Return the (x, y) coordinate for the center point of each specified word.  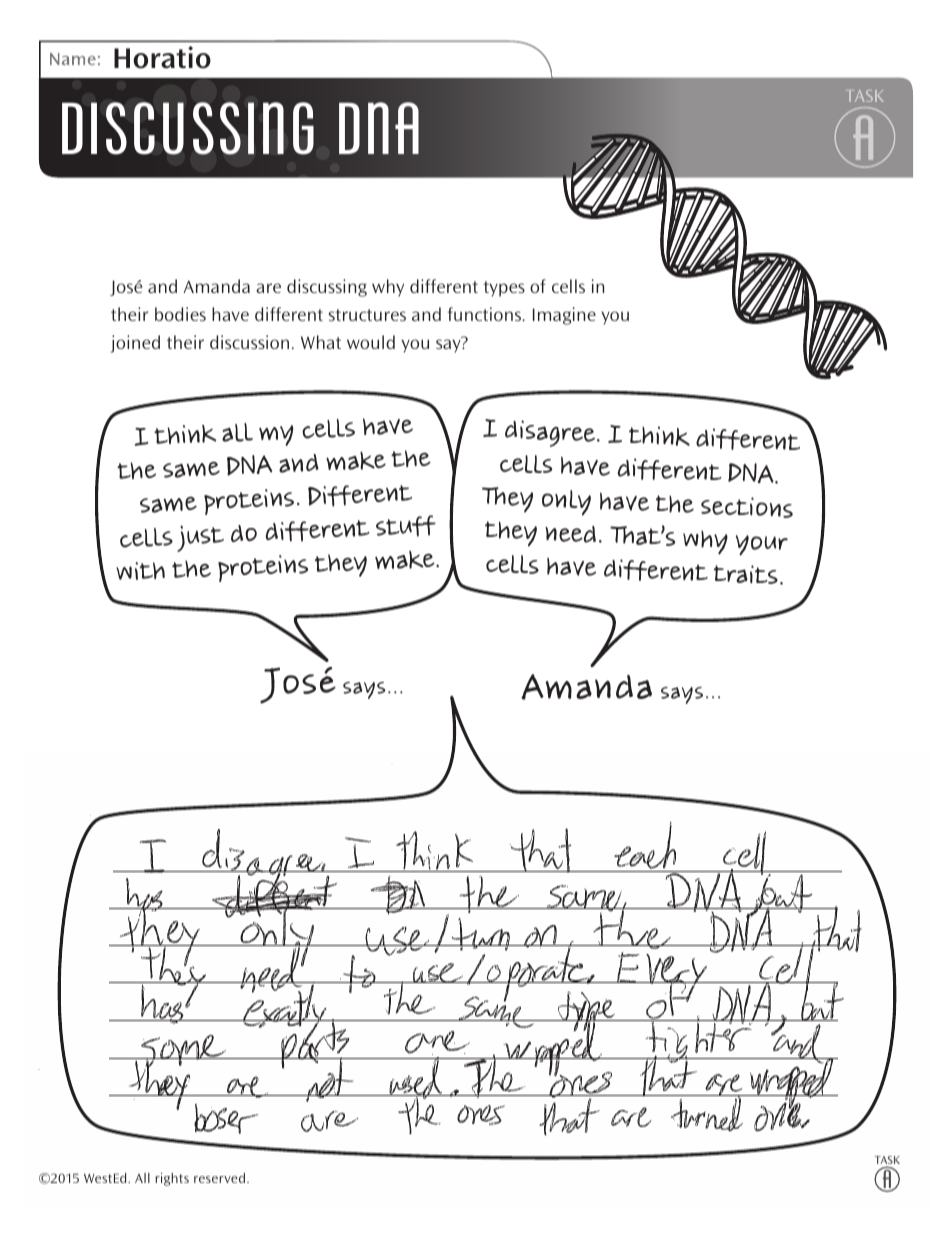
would (371, 342)
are (268, 288)
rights (172, 1179)
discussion (249, 342)
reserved (221, 1178)
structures (367, 315)
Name (73, 59)
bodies (180, 314)
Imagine (564, 316)
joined (135, 344)
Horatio (162, 57)
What (321, 342)
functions (486, 314)
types (504, 289)
